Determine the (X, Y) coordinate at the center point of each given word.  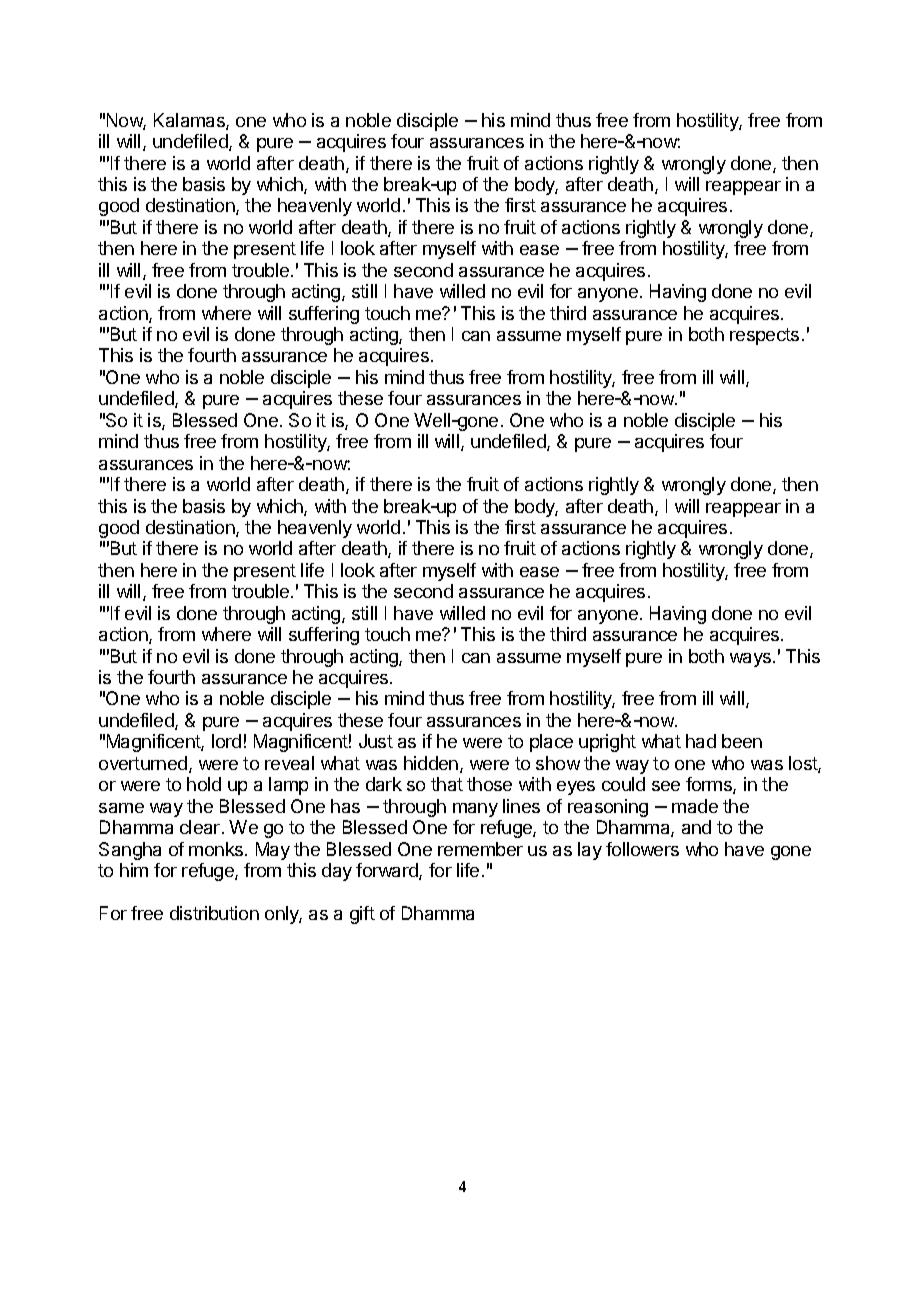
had (701, 741)
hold (204, 784)
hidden (432, 764)
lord (226, 741)
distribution (214, 913)
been (742, 741)
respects (764, 336)
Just (376, 741)
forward (388, 871)
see (666, 786)
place (551, 743)
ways (750, 660)
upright (607, 743)
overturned (143, 763)
